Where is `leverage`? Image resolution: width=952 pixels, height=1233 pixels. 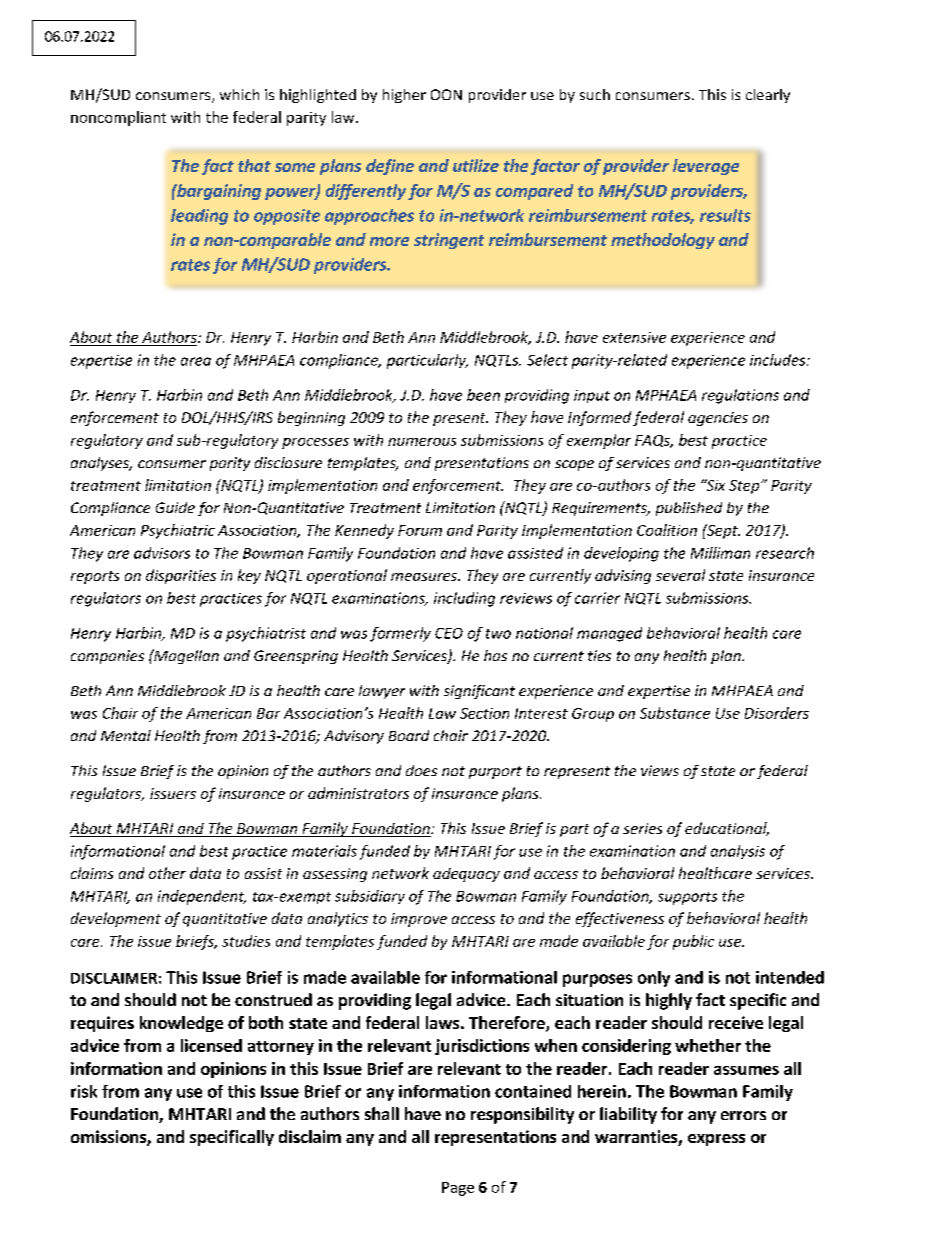
leverage is located at coordinates (706, 167).
